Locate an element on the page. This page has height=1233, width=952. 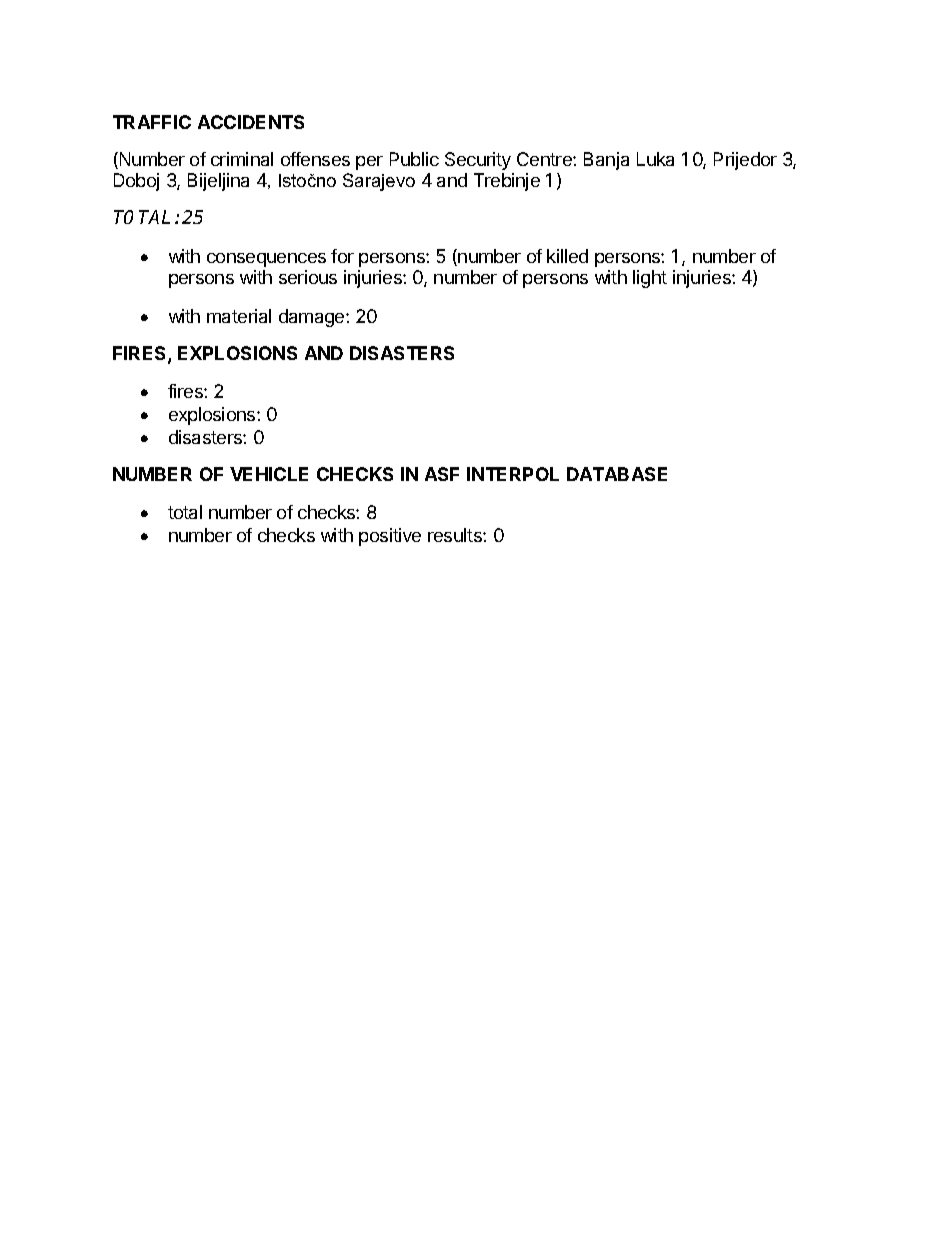
material is located at coordinates (239, 316).
